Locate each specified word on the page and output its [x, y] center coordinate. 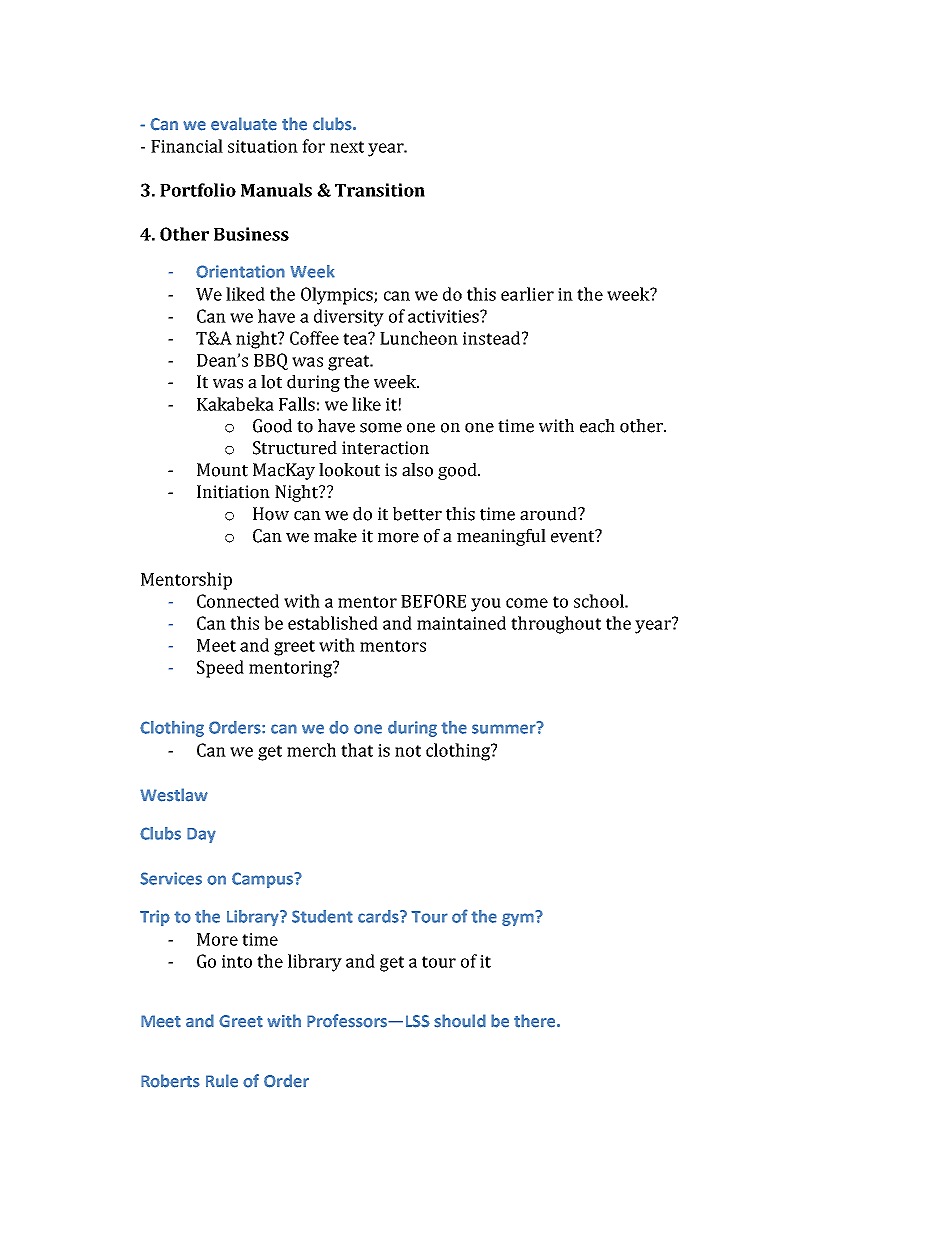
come [527, 603]
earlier [527, 294]
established [333, 623]
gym [519, 918]
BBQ [271, 361]
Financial [187, 146]
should [460, 1021]
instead [493, 338]
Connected [238, 601]
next [347, 147]
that [357, 750]
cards [379, 916]
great [350, 363]
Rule [222, 1081]
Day [201, 835]
